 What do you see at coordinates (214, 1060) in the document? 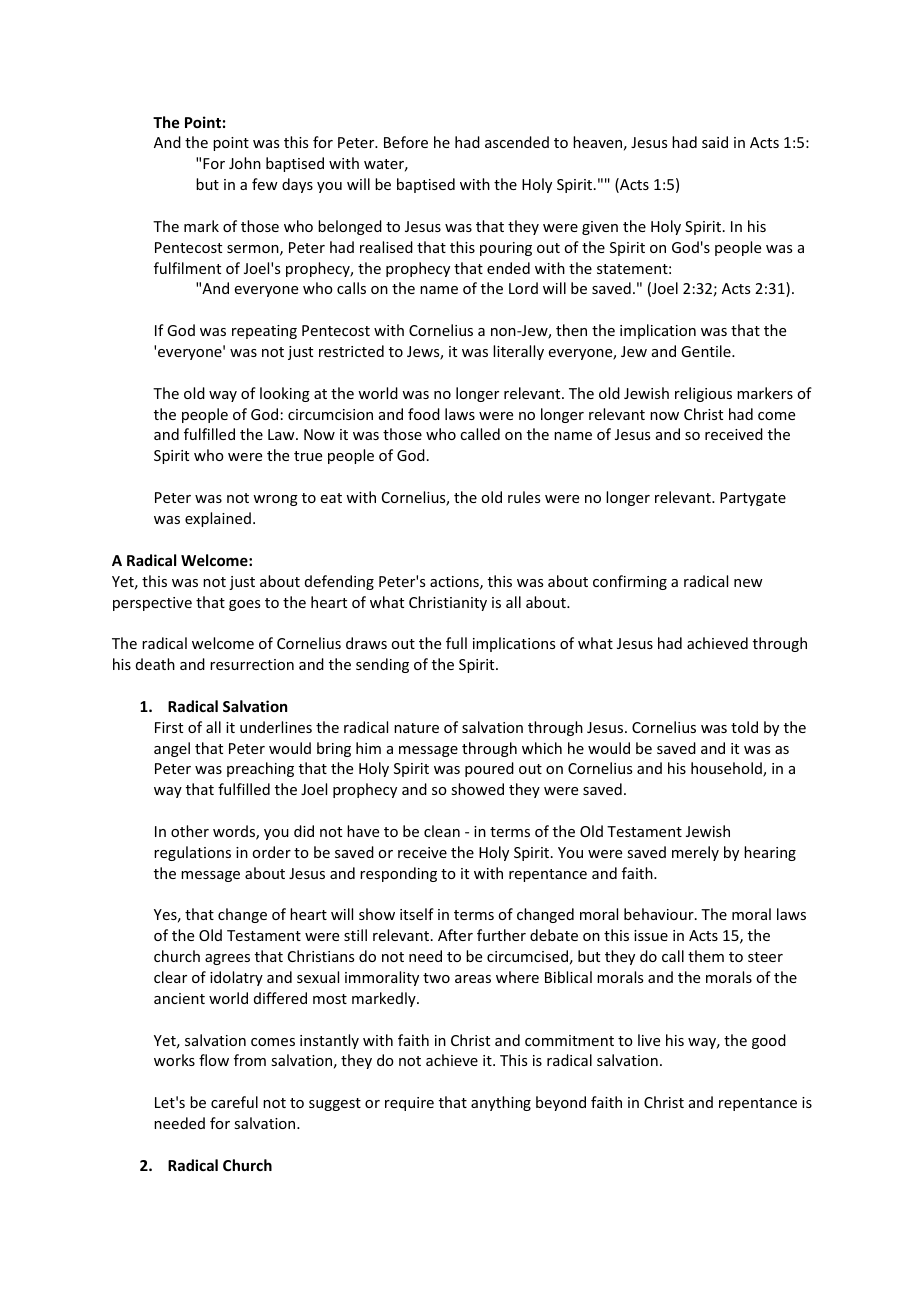
I see `flow` at bounding box center [214, 1060].
